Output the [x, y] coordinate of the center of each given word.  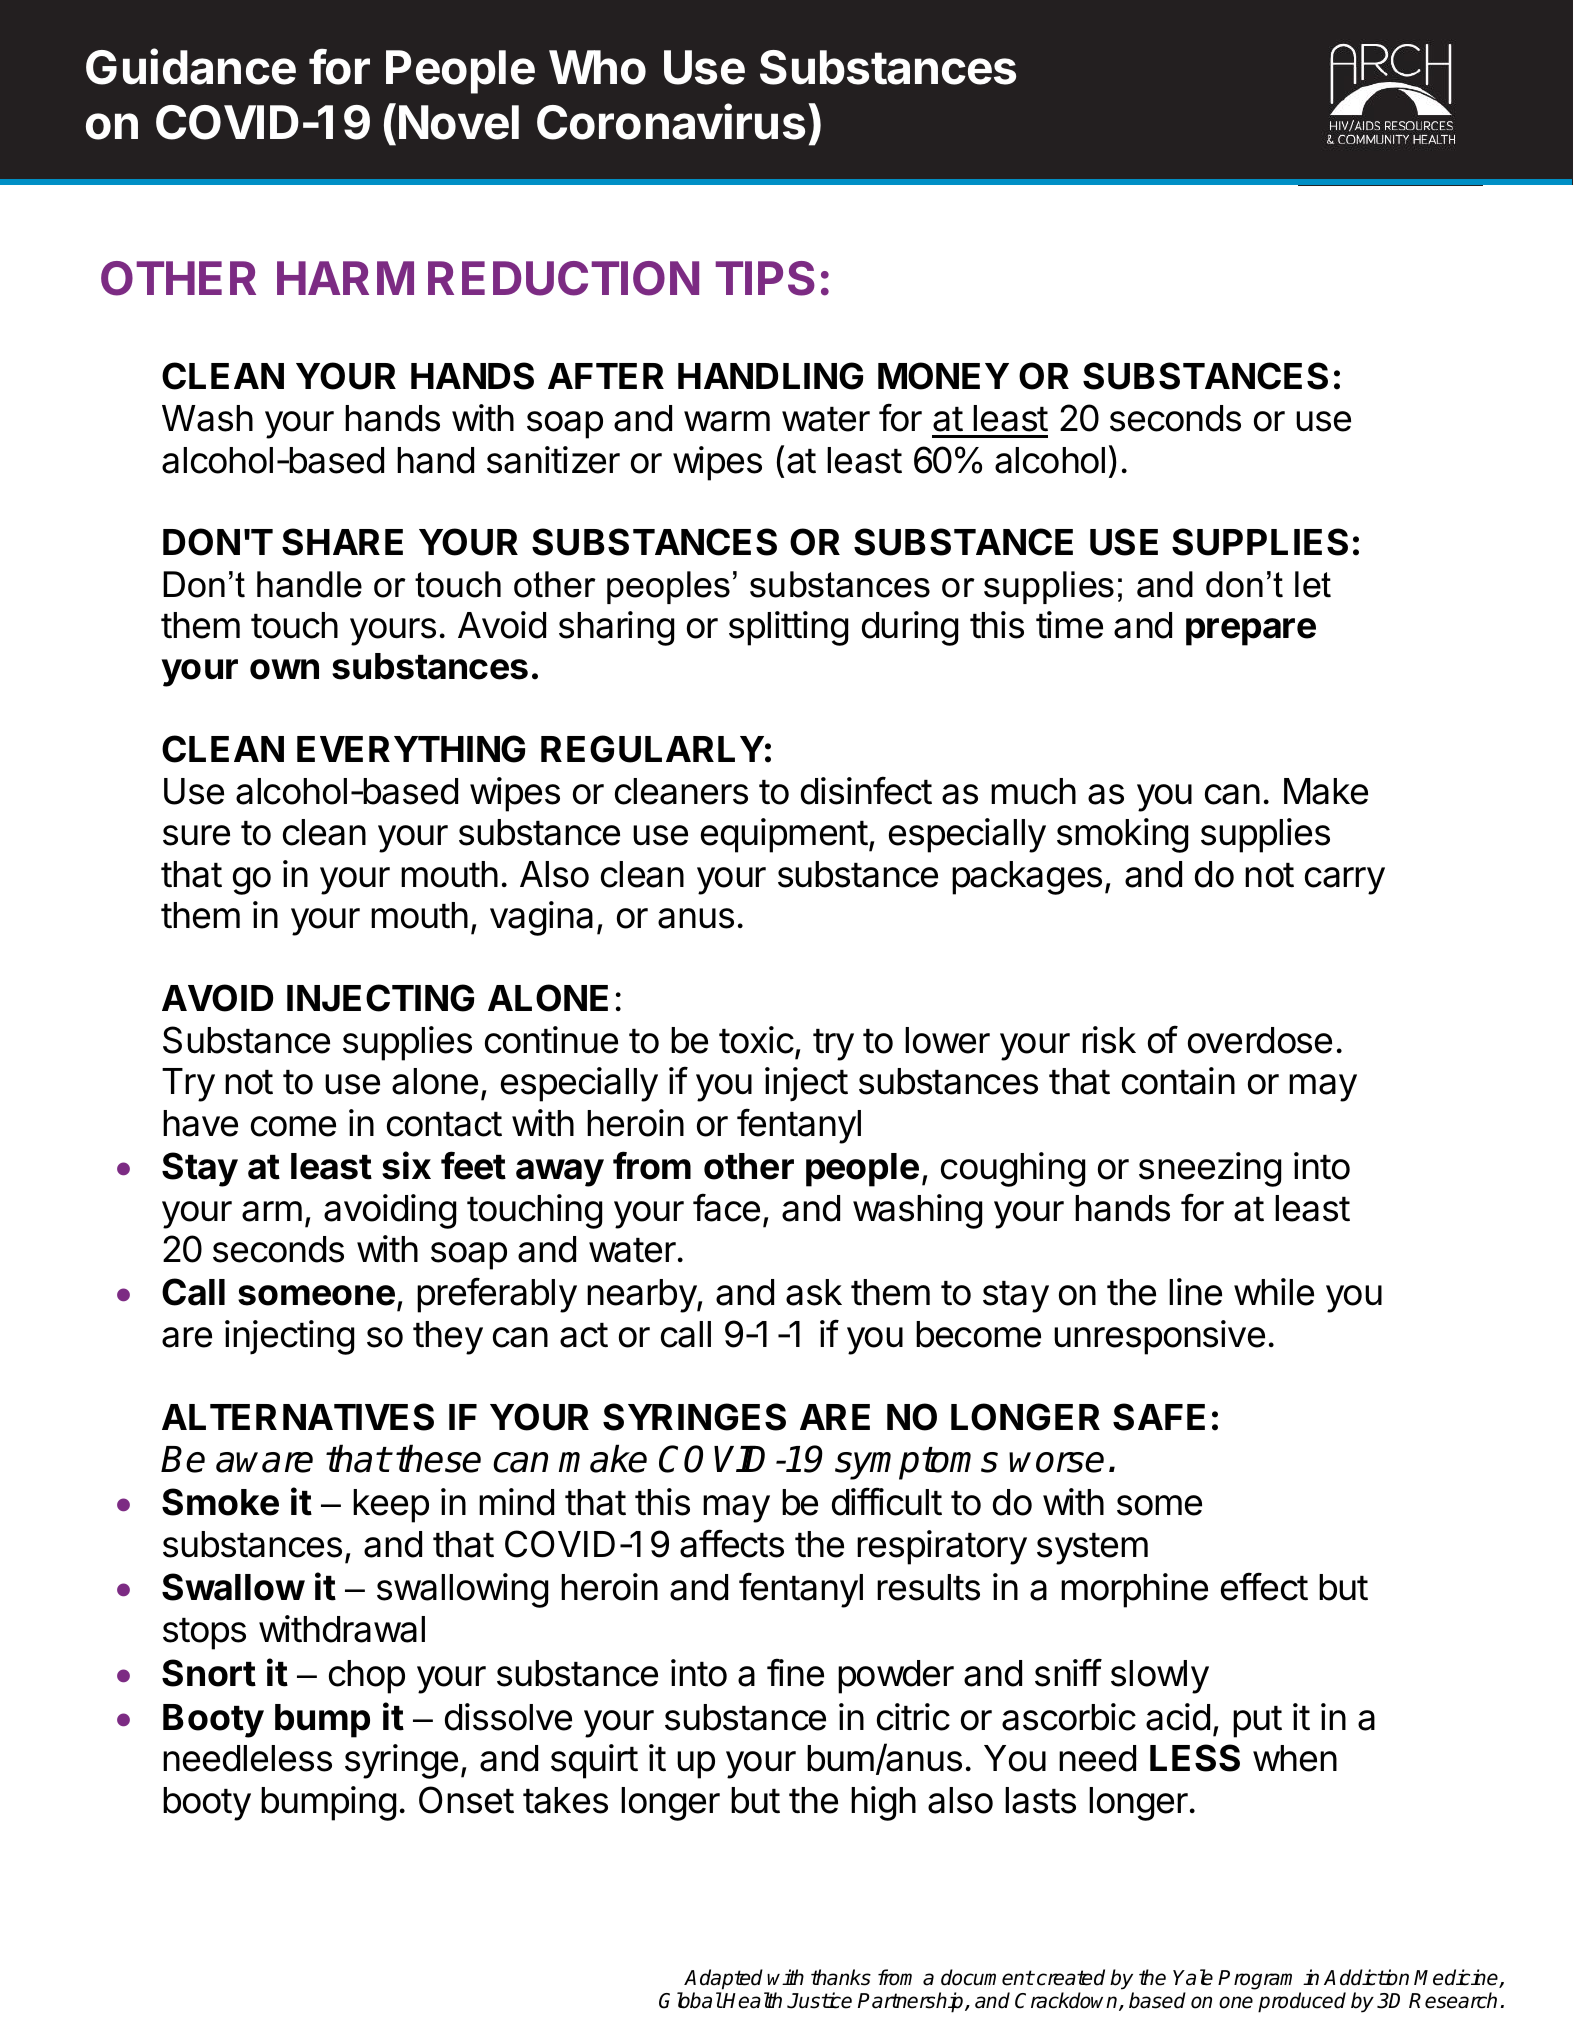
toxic [756, 1040]
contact [444, 1124]
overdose [1260, 1040]
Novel [459, 122]
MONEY [943, 376]
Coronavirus [671, 121]
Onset [466, 1800]
